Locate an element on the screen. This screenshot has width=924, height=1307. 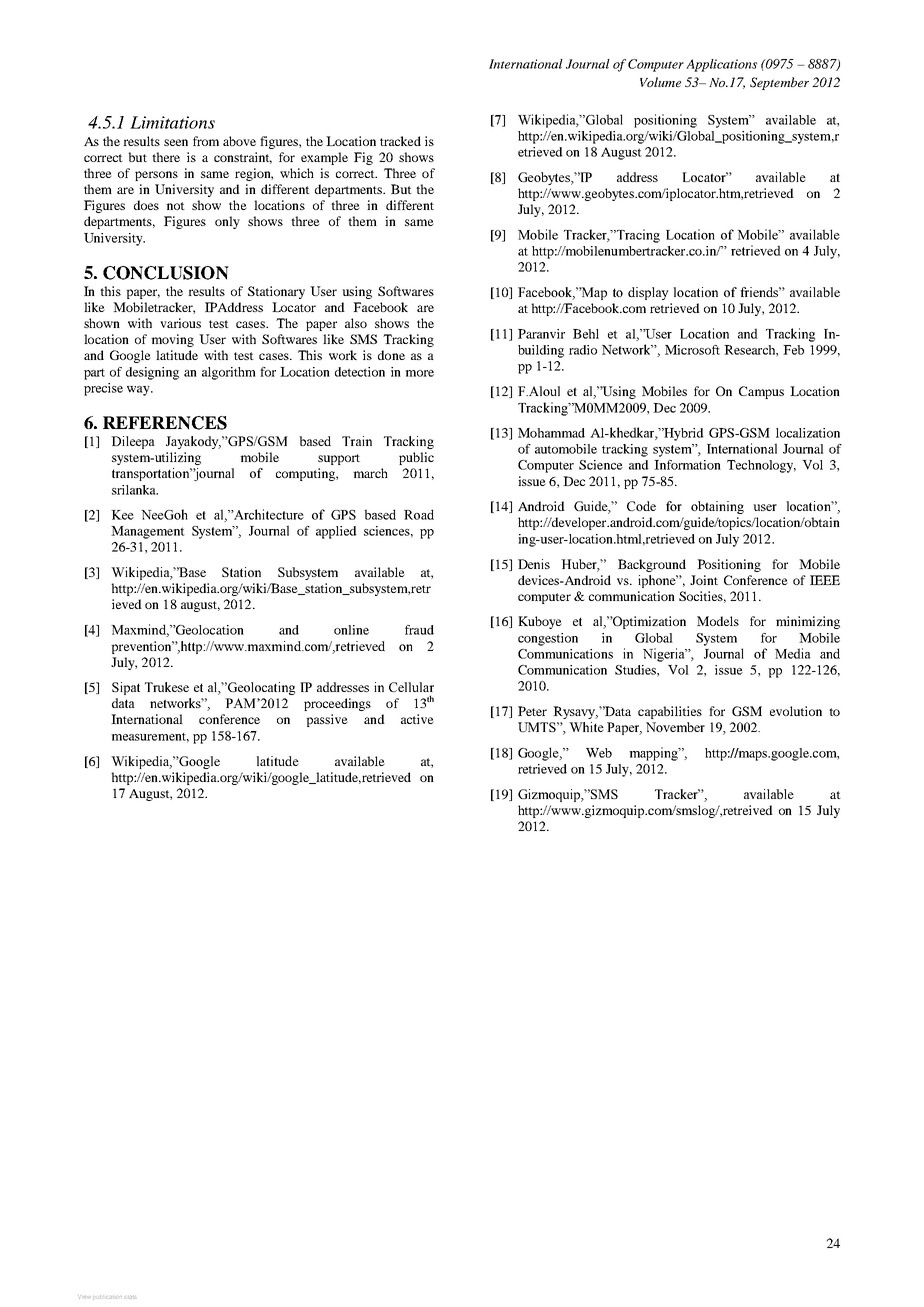
passive is located at coordinates (327, 720).
